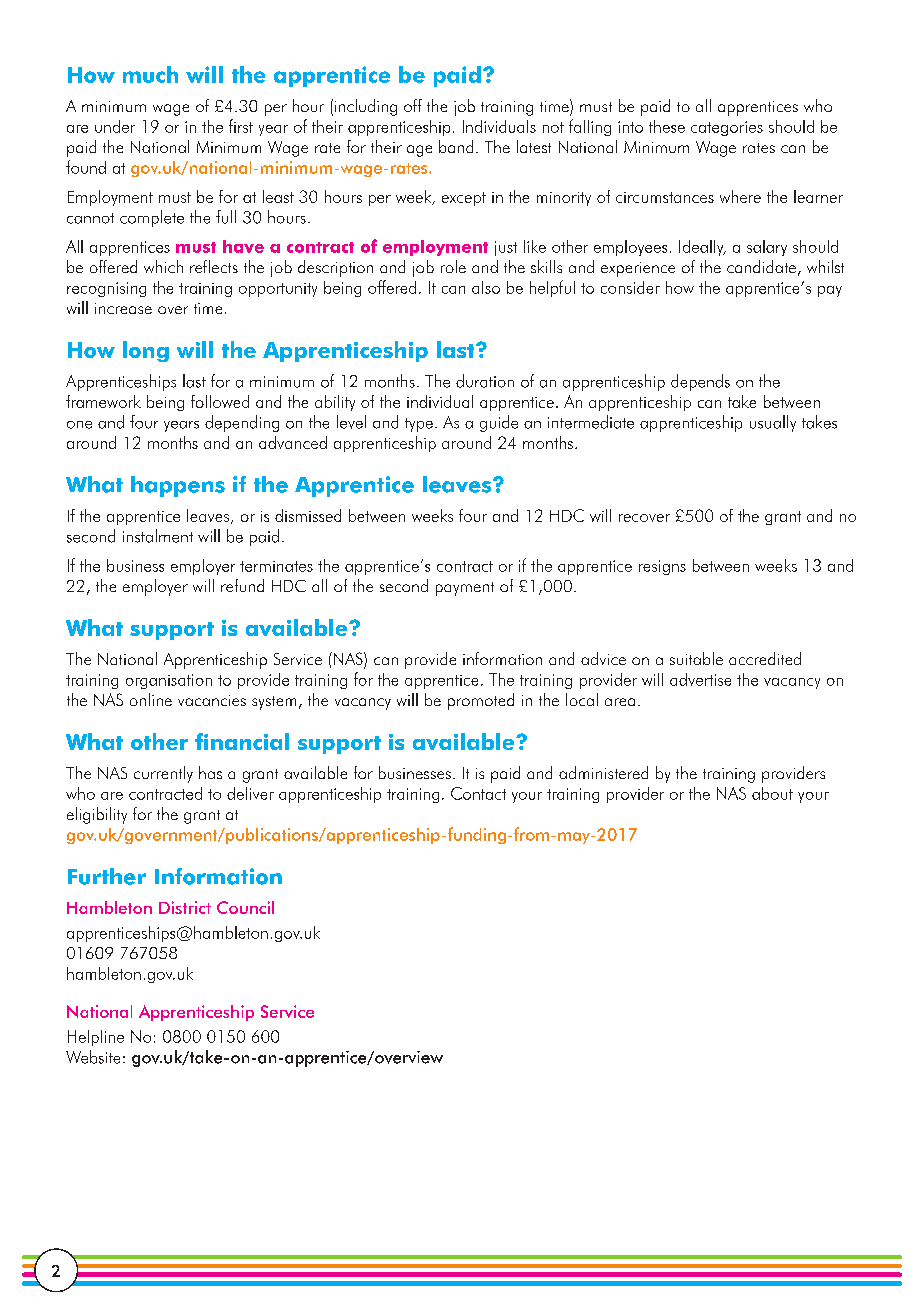 This screenshot has width=924, height=1308. What do you see at coordinates (456, 146) in the screenshot?
I see `band` at bounding box center [456, 146].
